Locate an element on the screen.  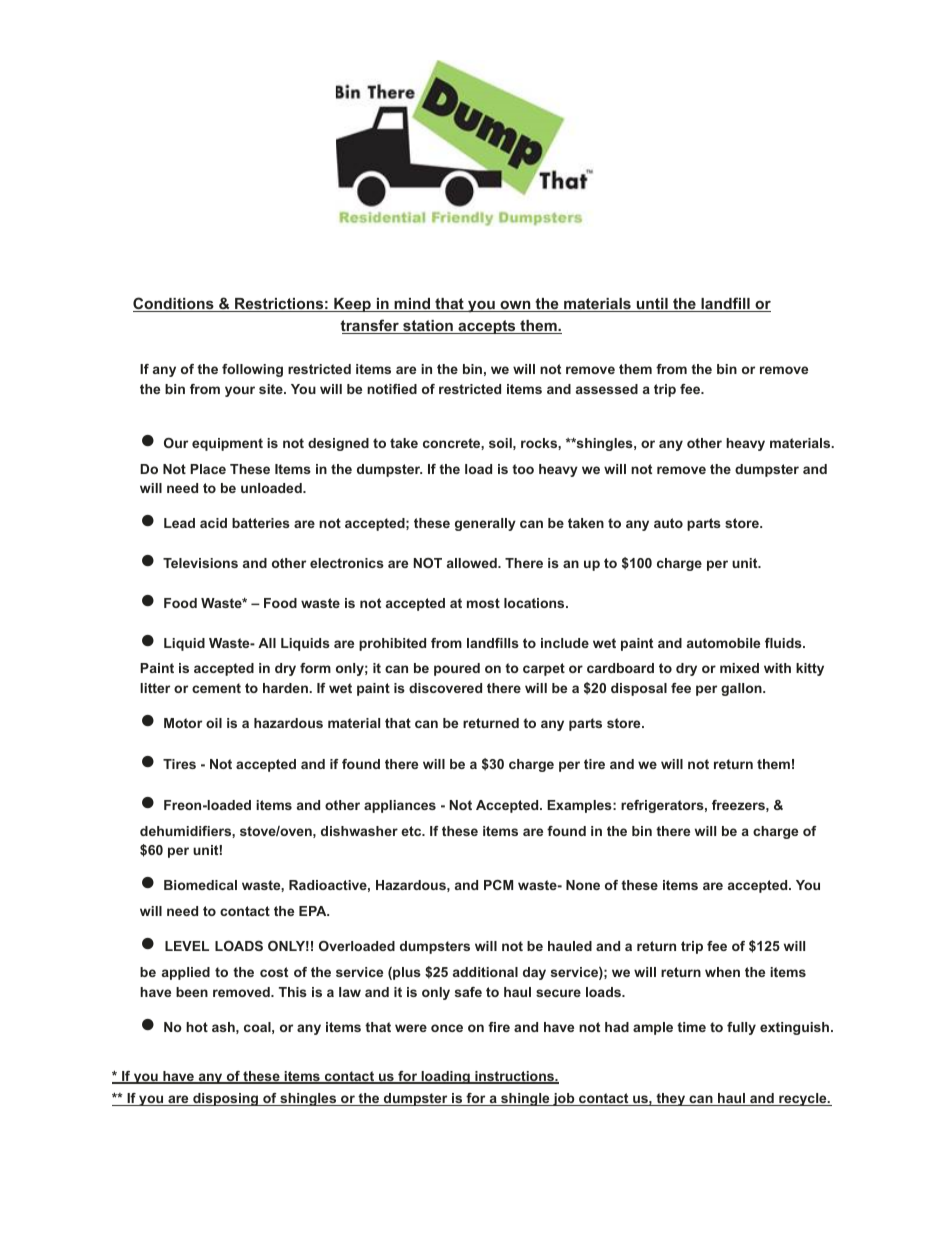
when is located at coordinates (722, 972).
